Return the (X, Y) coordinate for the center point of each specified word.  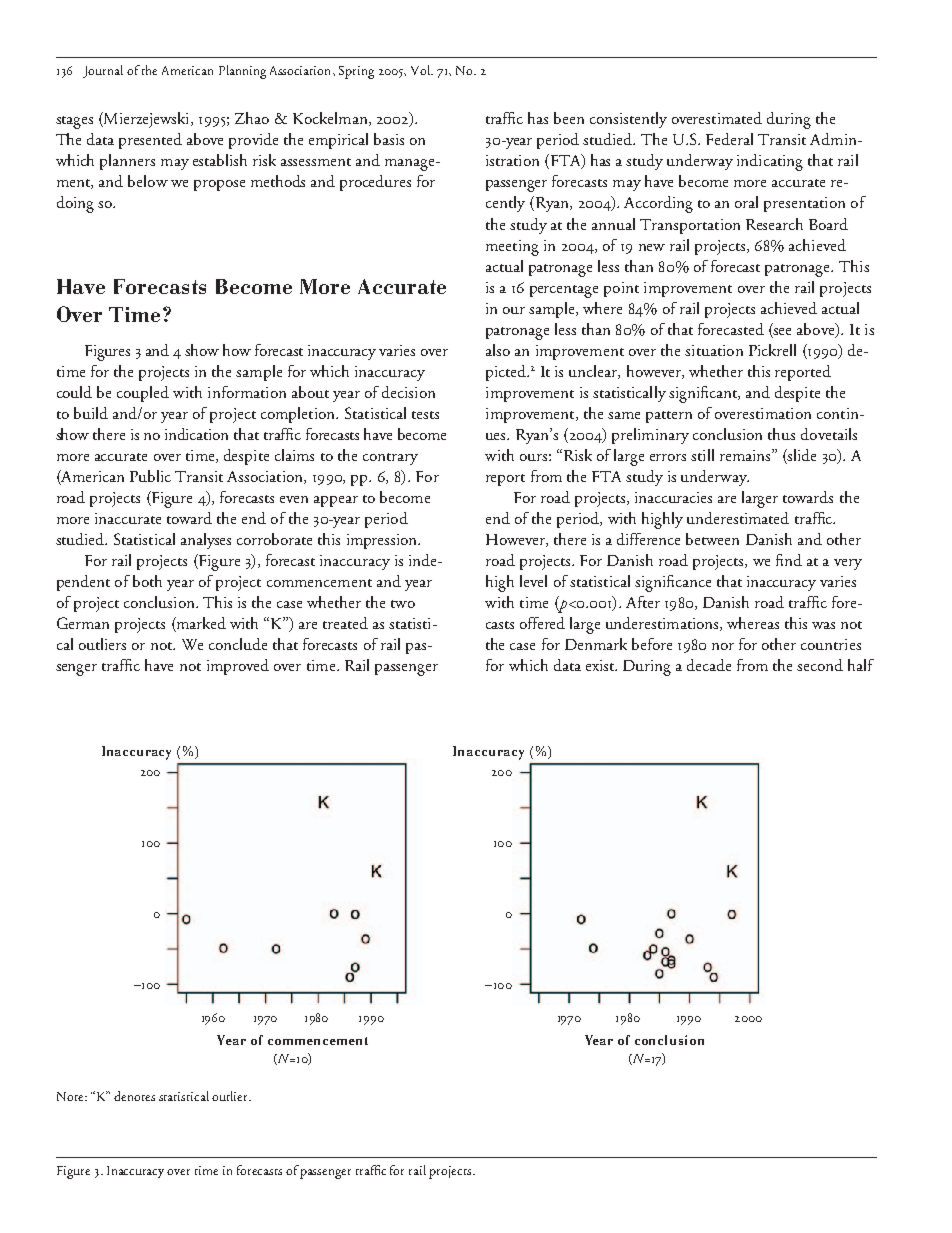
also (498, 350)
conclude (238, 644)
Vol (421, 70)
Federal (729, 139)
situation (714, 350)
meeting (512, 248)
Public (150, 476)
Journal (103, 71)
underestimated (738, 518)
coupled (143, 394)
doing (75, 204)
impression (383, 541)
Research (774, 224)
